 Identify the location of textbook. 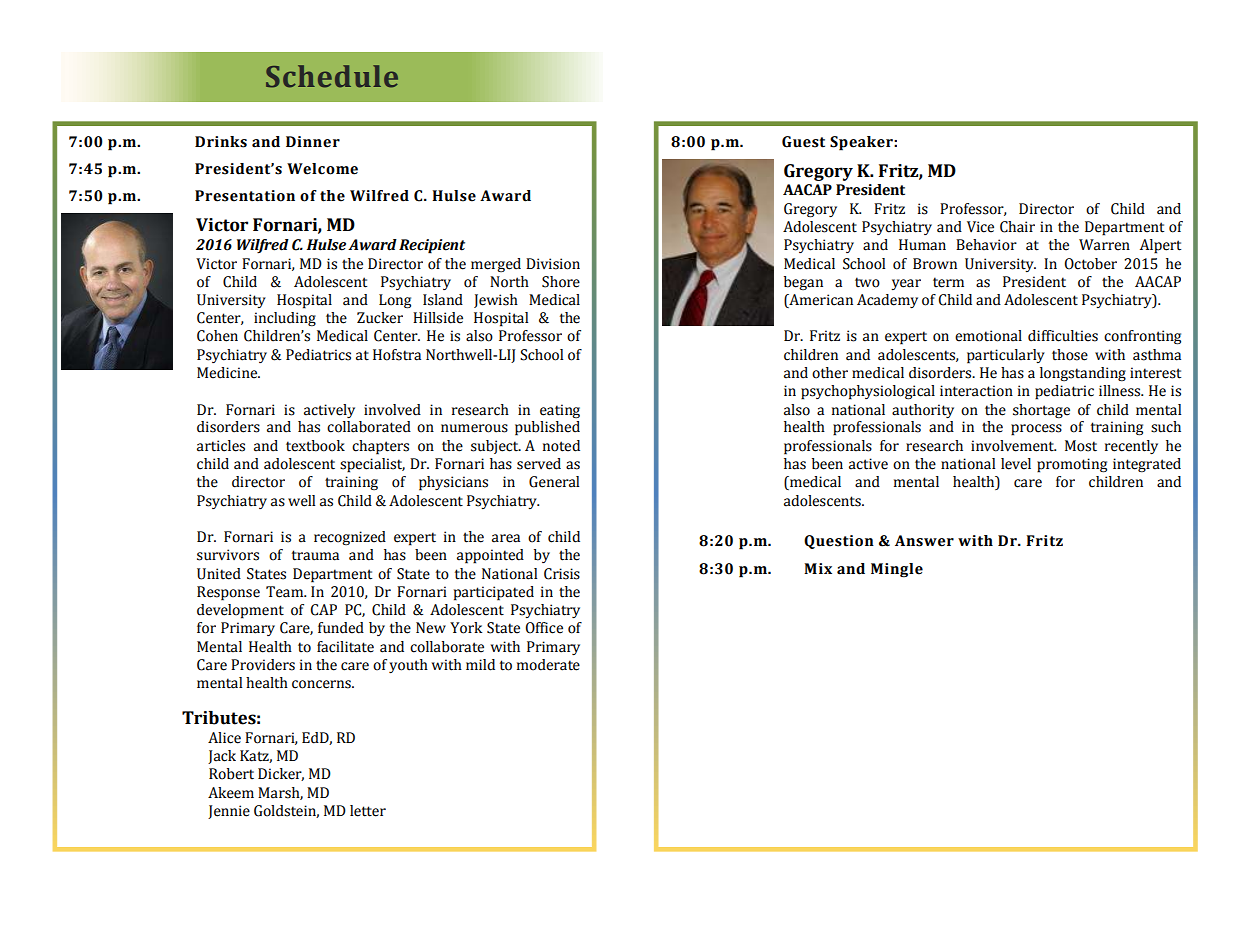
(315, 446).
